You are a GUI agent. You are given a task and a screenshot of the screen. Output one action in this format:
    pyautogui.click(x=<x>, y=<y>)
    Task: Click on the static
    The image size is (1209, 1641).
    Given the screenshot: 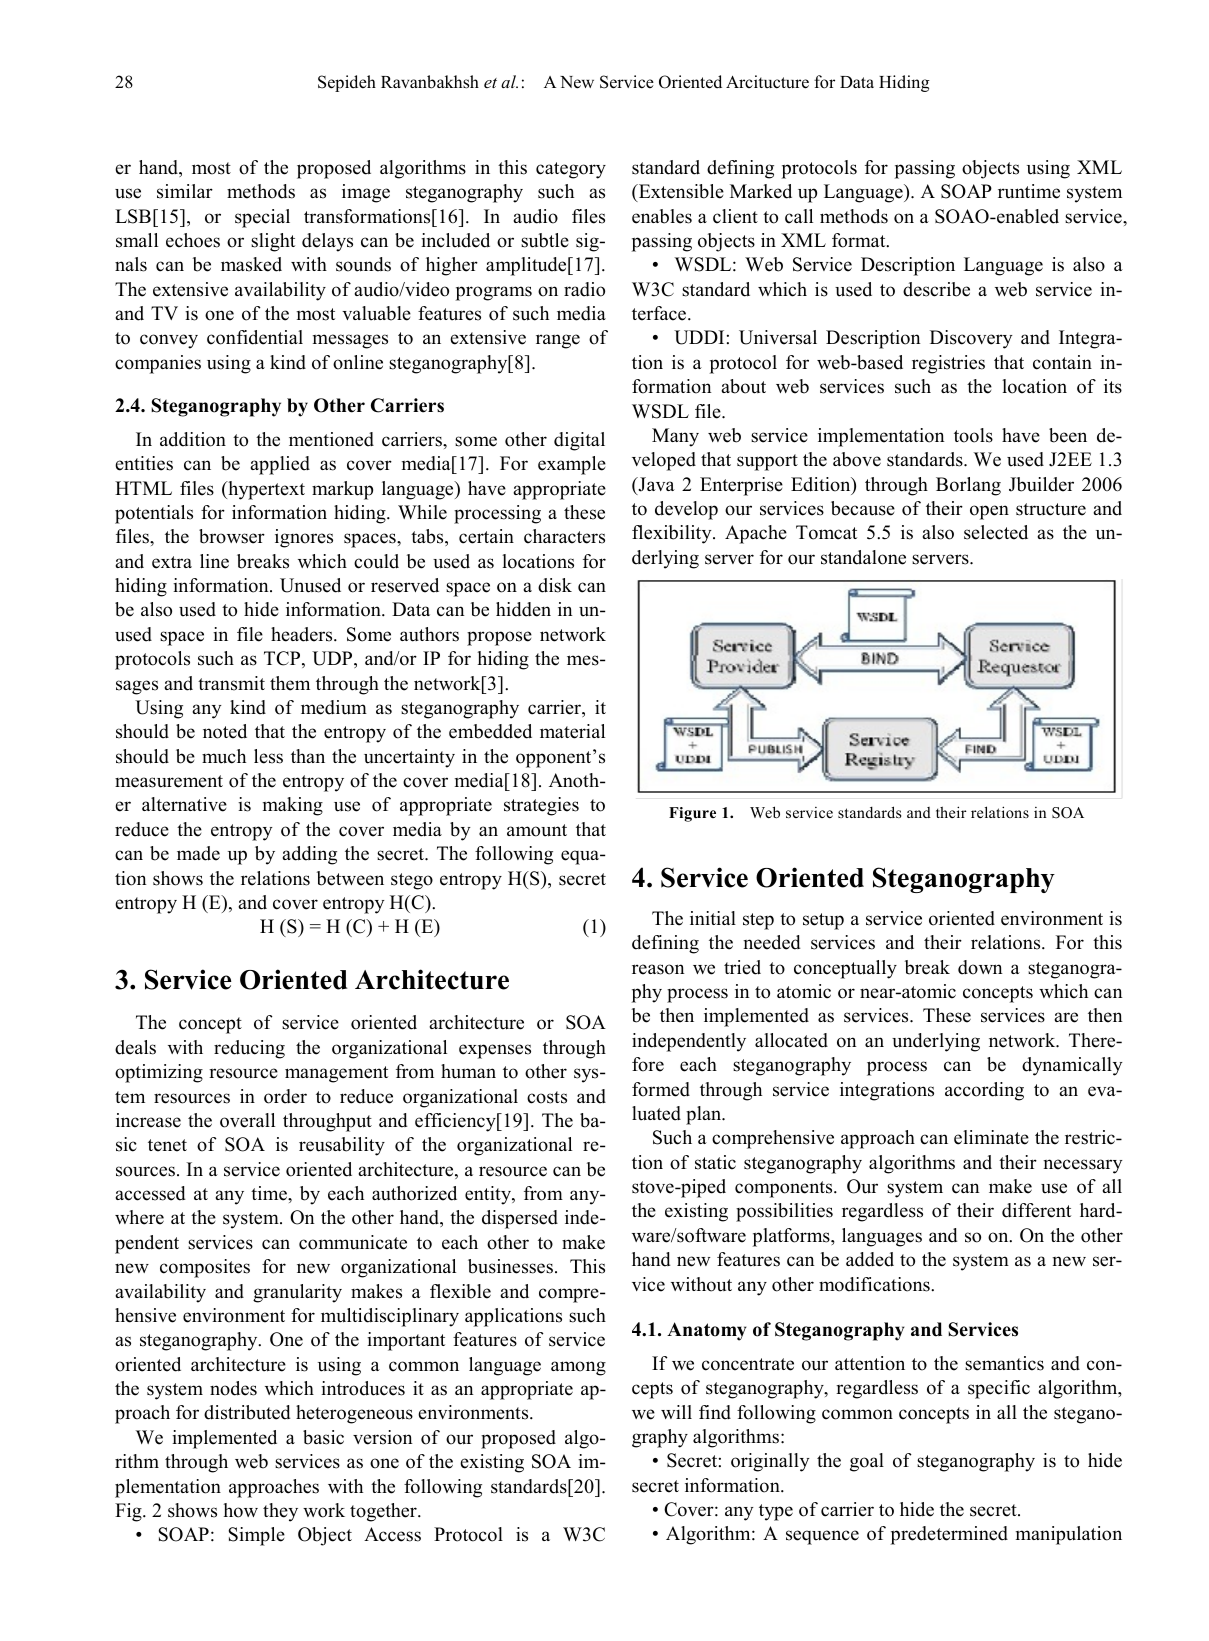 What is the action you would take?
    pyautogui.click(x=715, y=1162)
